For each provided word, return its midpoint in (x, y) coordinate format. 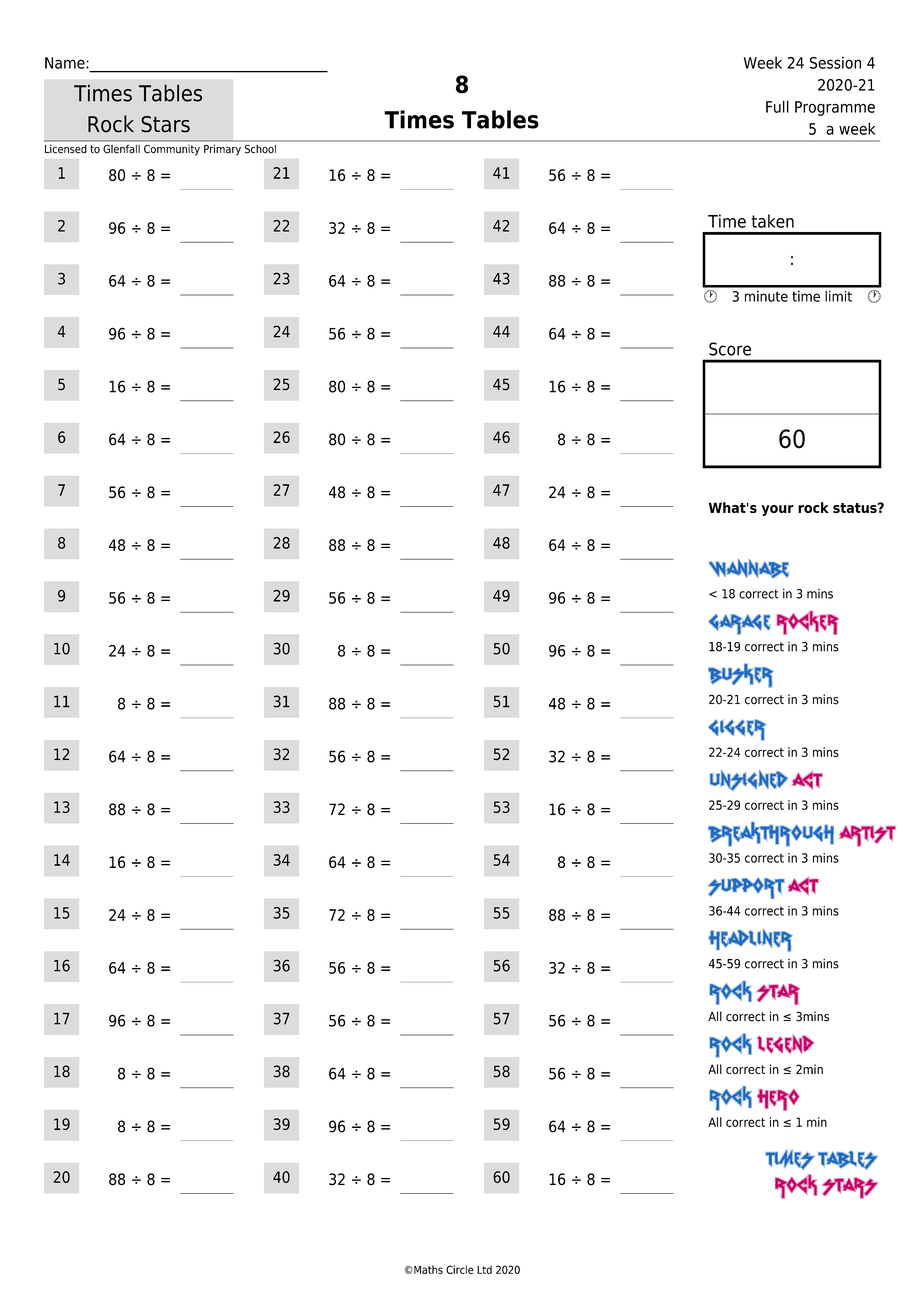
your (778, 510)
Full (777, 106)
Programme (835, 108)
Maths (428, 1269)
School (260, 149)
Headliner (751, 940)
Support (746, 888)
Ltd (484, 1269)
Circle (460, 1269)
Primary (222, 150)
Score (730, 349)
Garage (739, 624)
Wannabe (749, 568)
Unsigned (749, 780)
